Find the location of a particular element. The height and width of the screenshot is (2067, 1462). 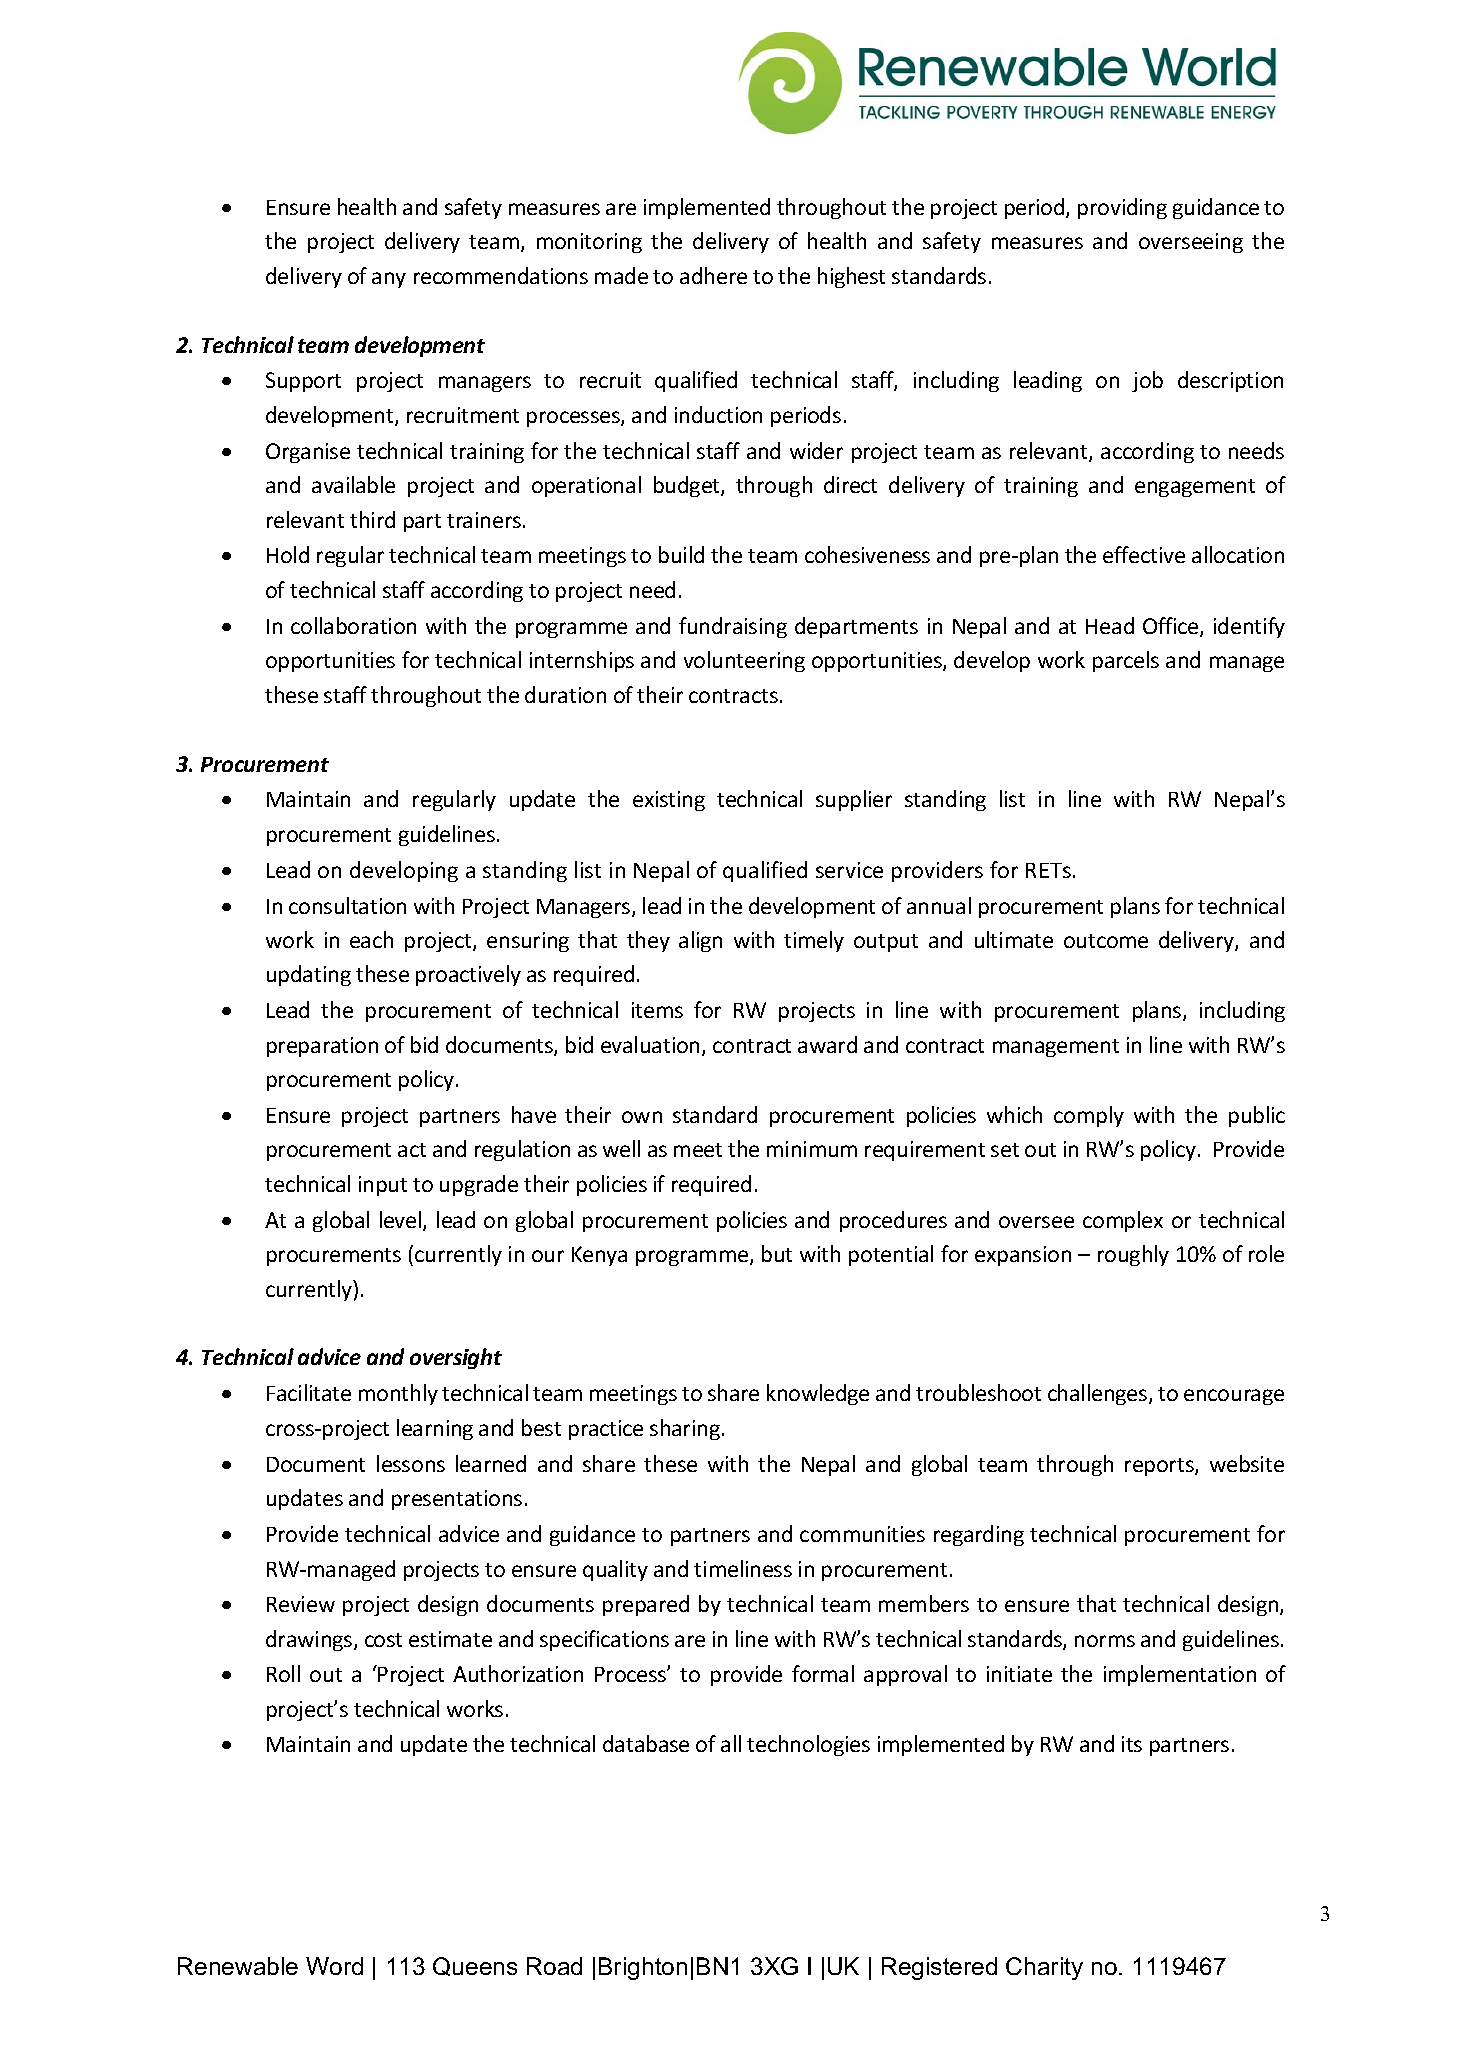

knowledge is located at coordinates (818, 1394).
